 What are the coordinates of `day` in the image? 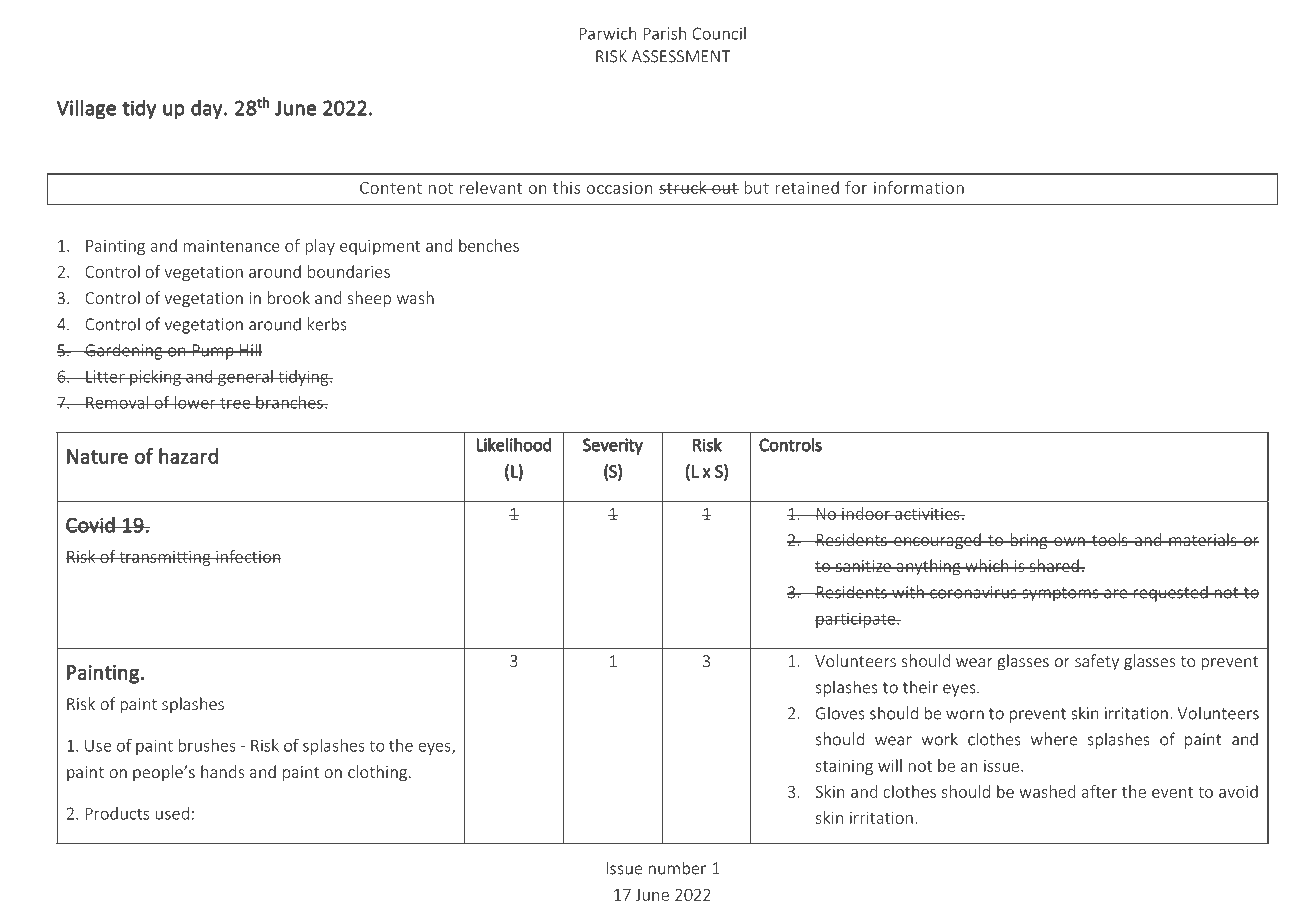 It's located at (207, 109).
